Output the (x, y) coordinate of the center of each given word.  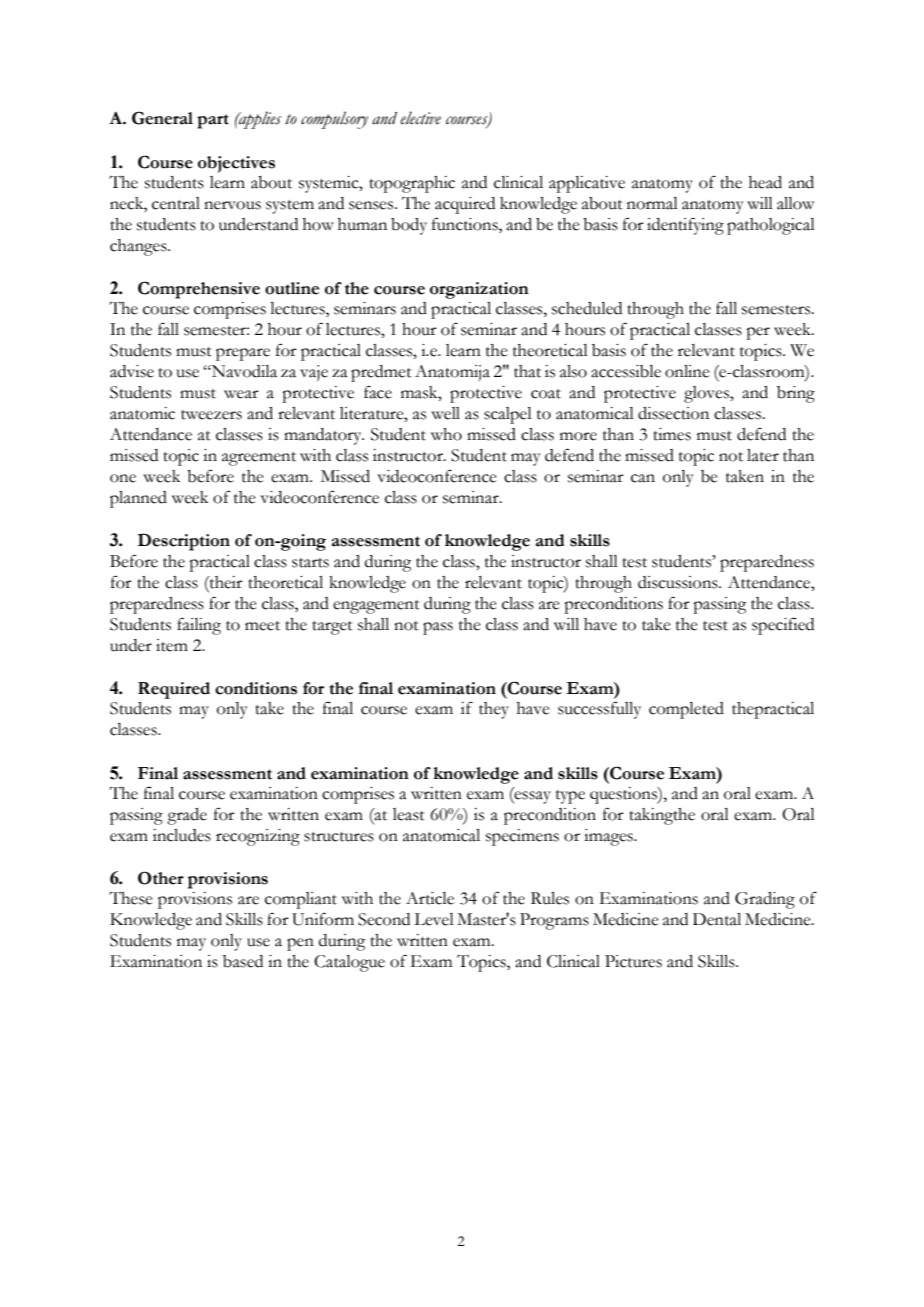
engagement (376, 607)
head (765, 182)
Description (184, 542)
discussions (679, 582)
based (243, 961)
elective (421, 118)
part (213, 121)
